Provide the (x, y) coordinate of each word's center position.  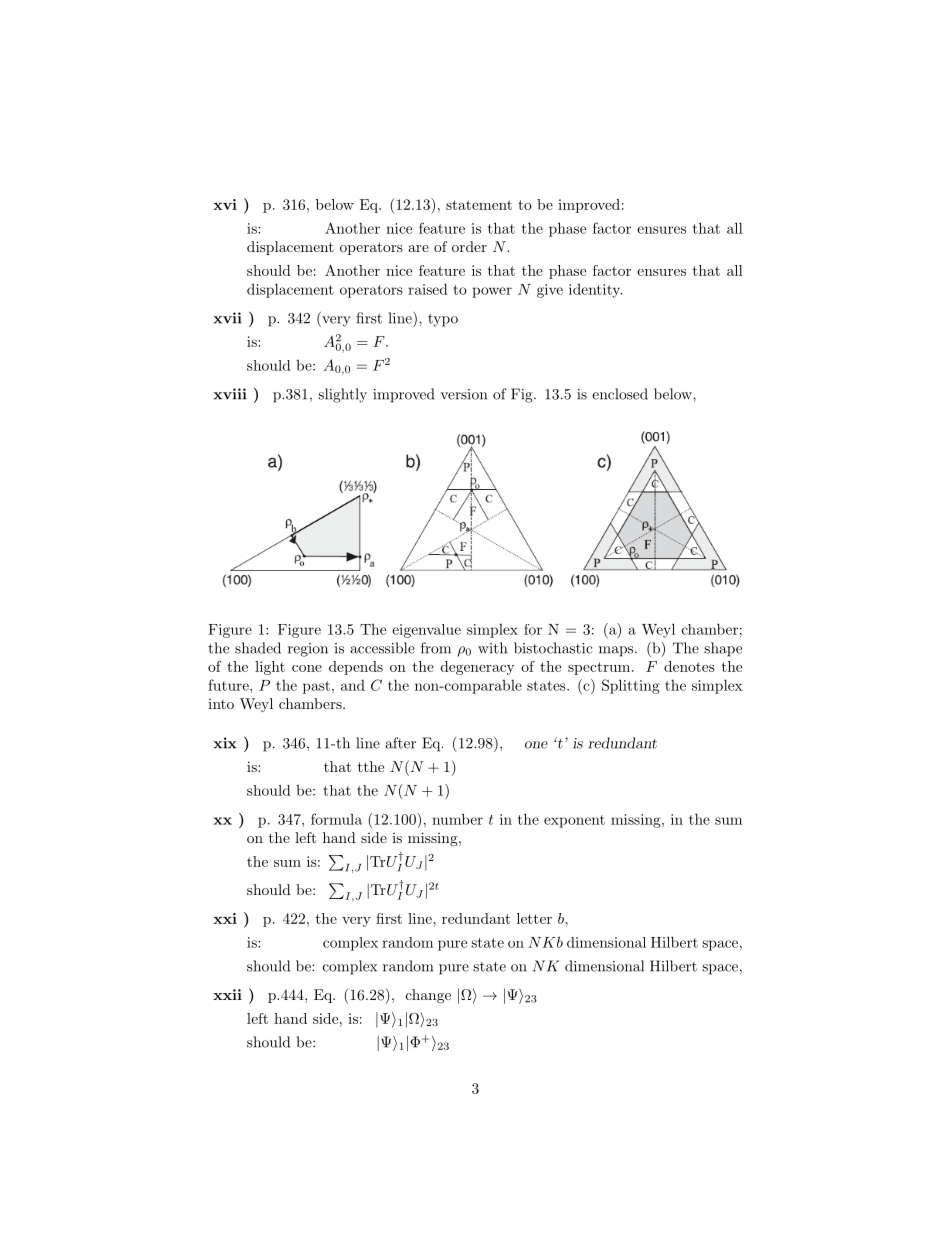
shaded (258, 648)
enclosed (620, 394)
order (469, 246)
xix (225, 743)
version (463, 394)
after (400, 743)
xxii (227, 994)
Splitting (631, 686)
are (418, 248)
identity (595, 291)
